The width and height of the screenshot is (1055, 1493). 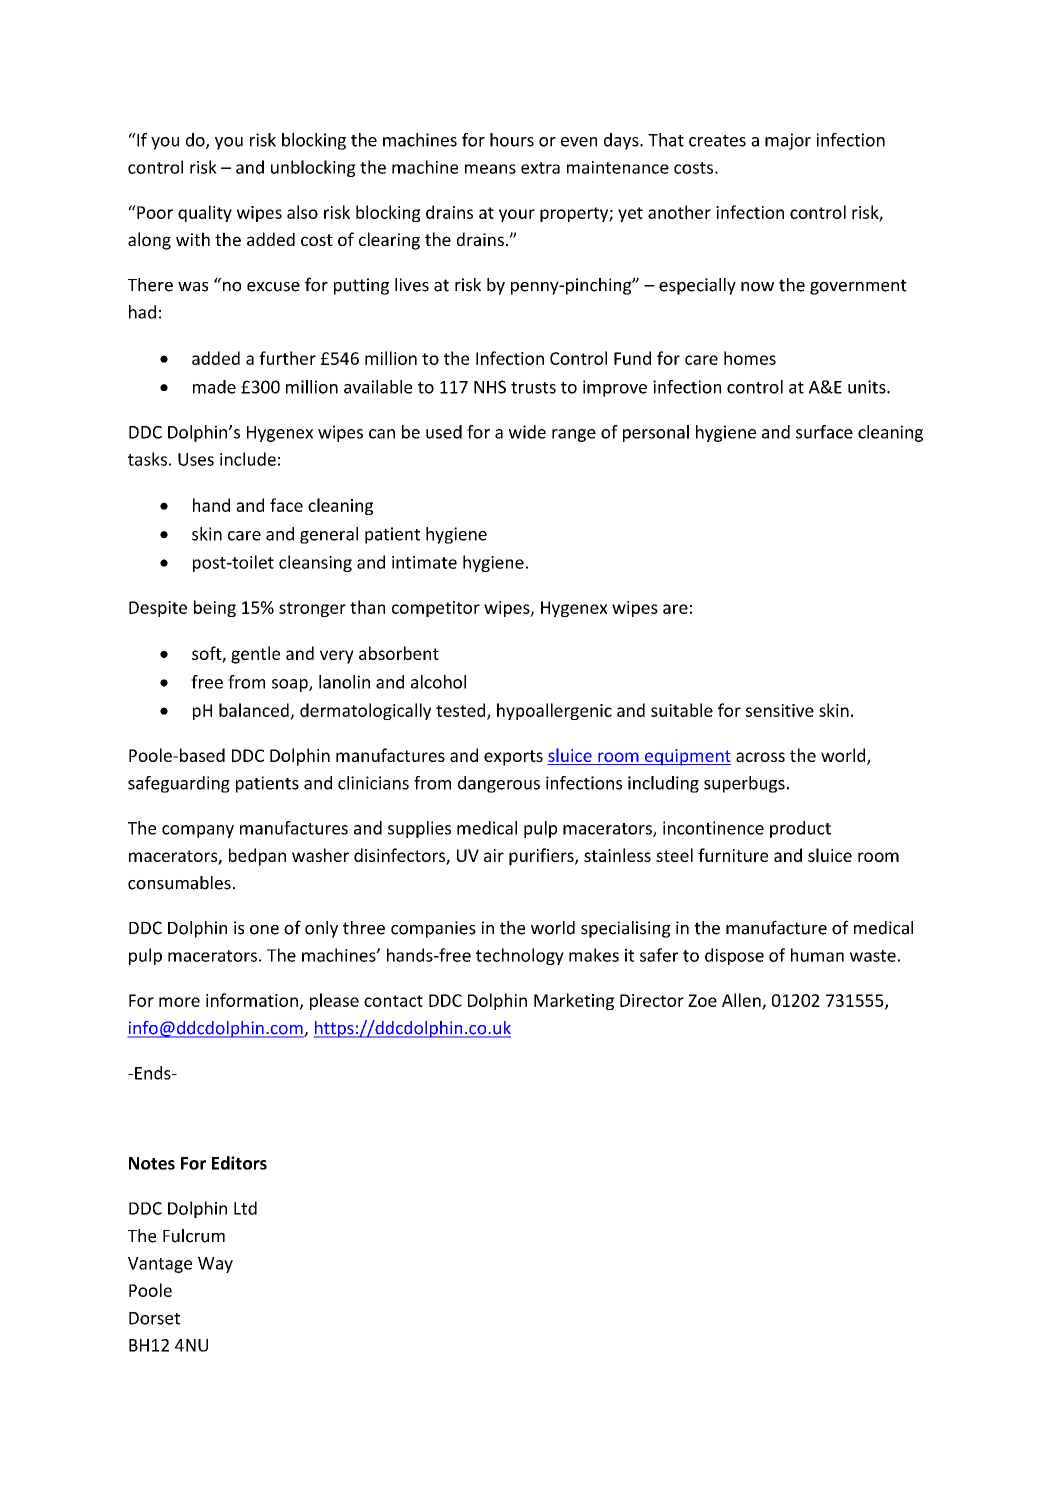 What do you see at coordinates (513, 758) in the screenshot?
I see `exports` at bounding box center [513, 758].
